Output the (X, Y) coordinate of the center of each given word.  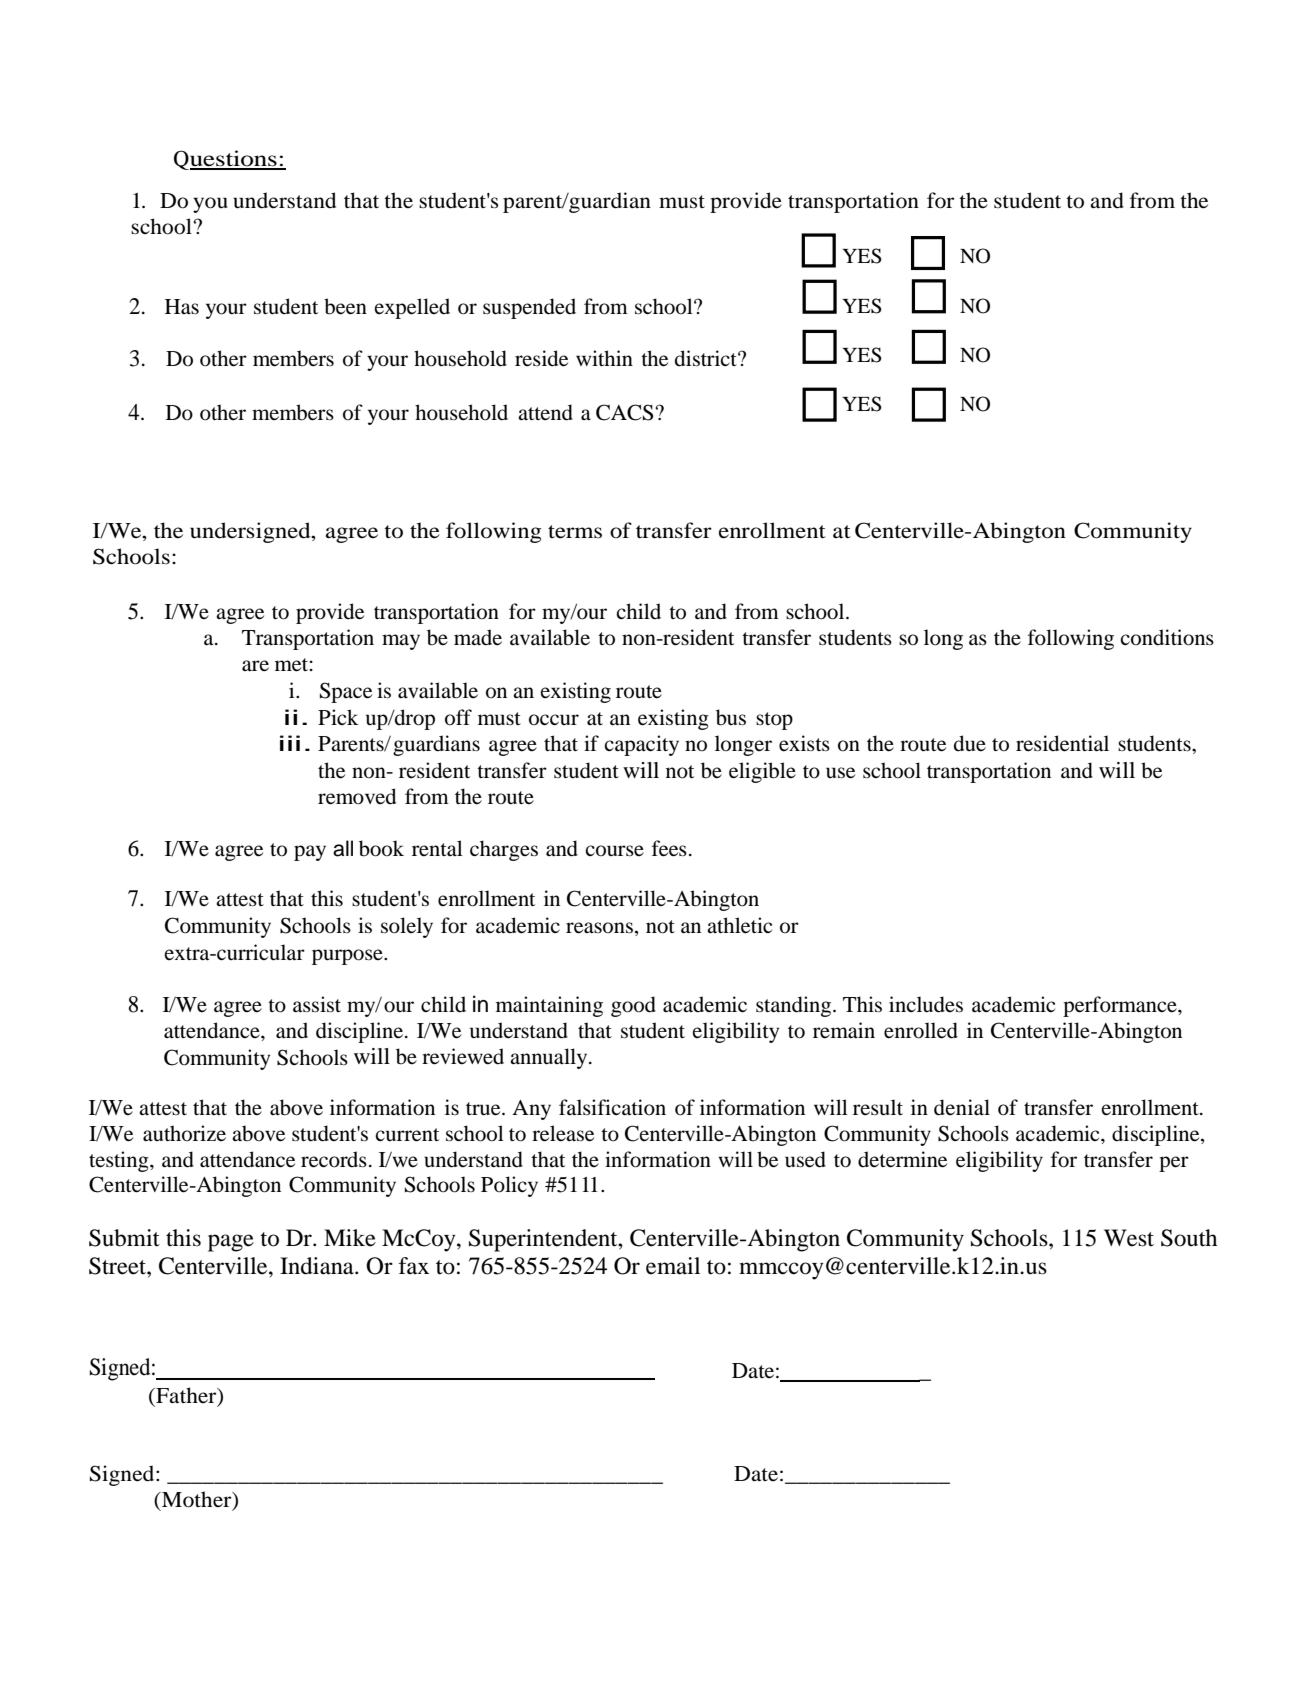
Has (182, 306)
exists (804, 743)
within (604, 358)
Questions (226, 160)
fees (669, 848)
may (401, 642)
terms (575, 532)
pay (310, 853)
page (231, 1243)
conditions (1167, 637)
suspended (529, 308)
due (970, 743)
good (633, 1006)
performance (1121, 1006)
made (478, 637)
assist (317, 1004)
